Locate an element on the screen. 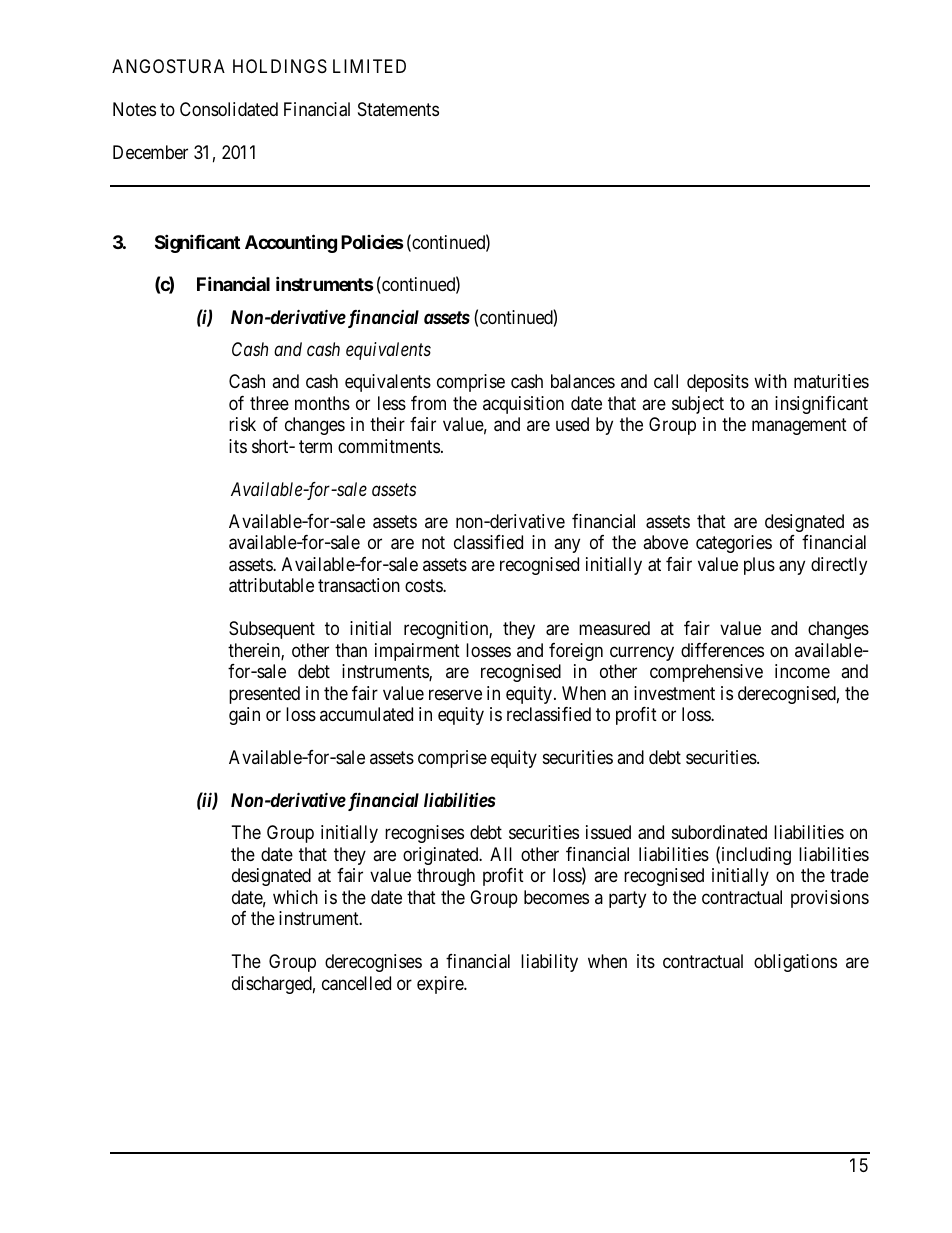 Image resolution: width=952 pixels, height=1233 pixels. reserve is located at coordinates (455, 694).
